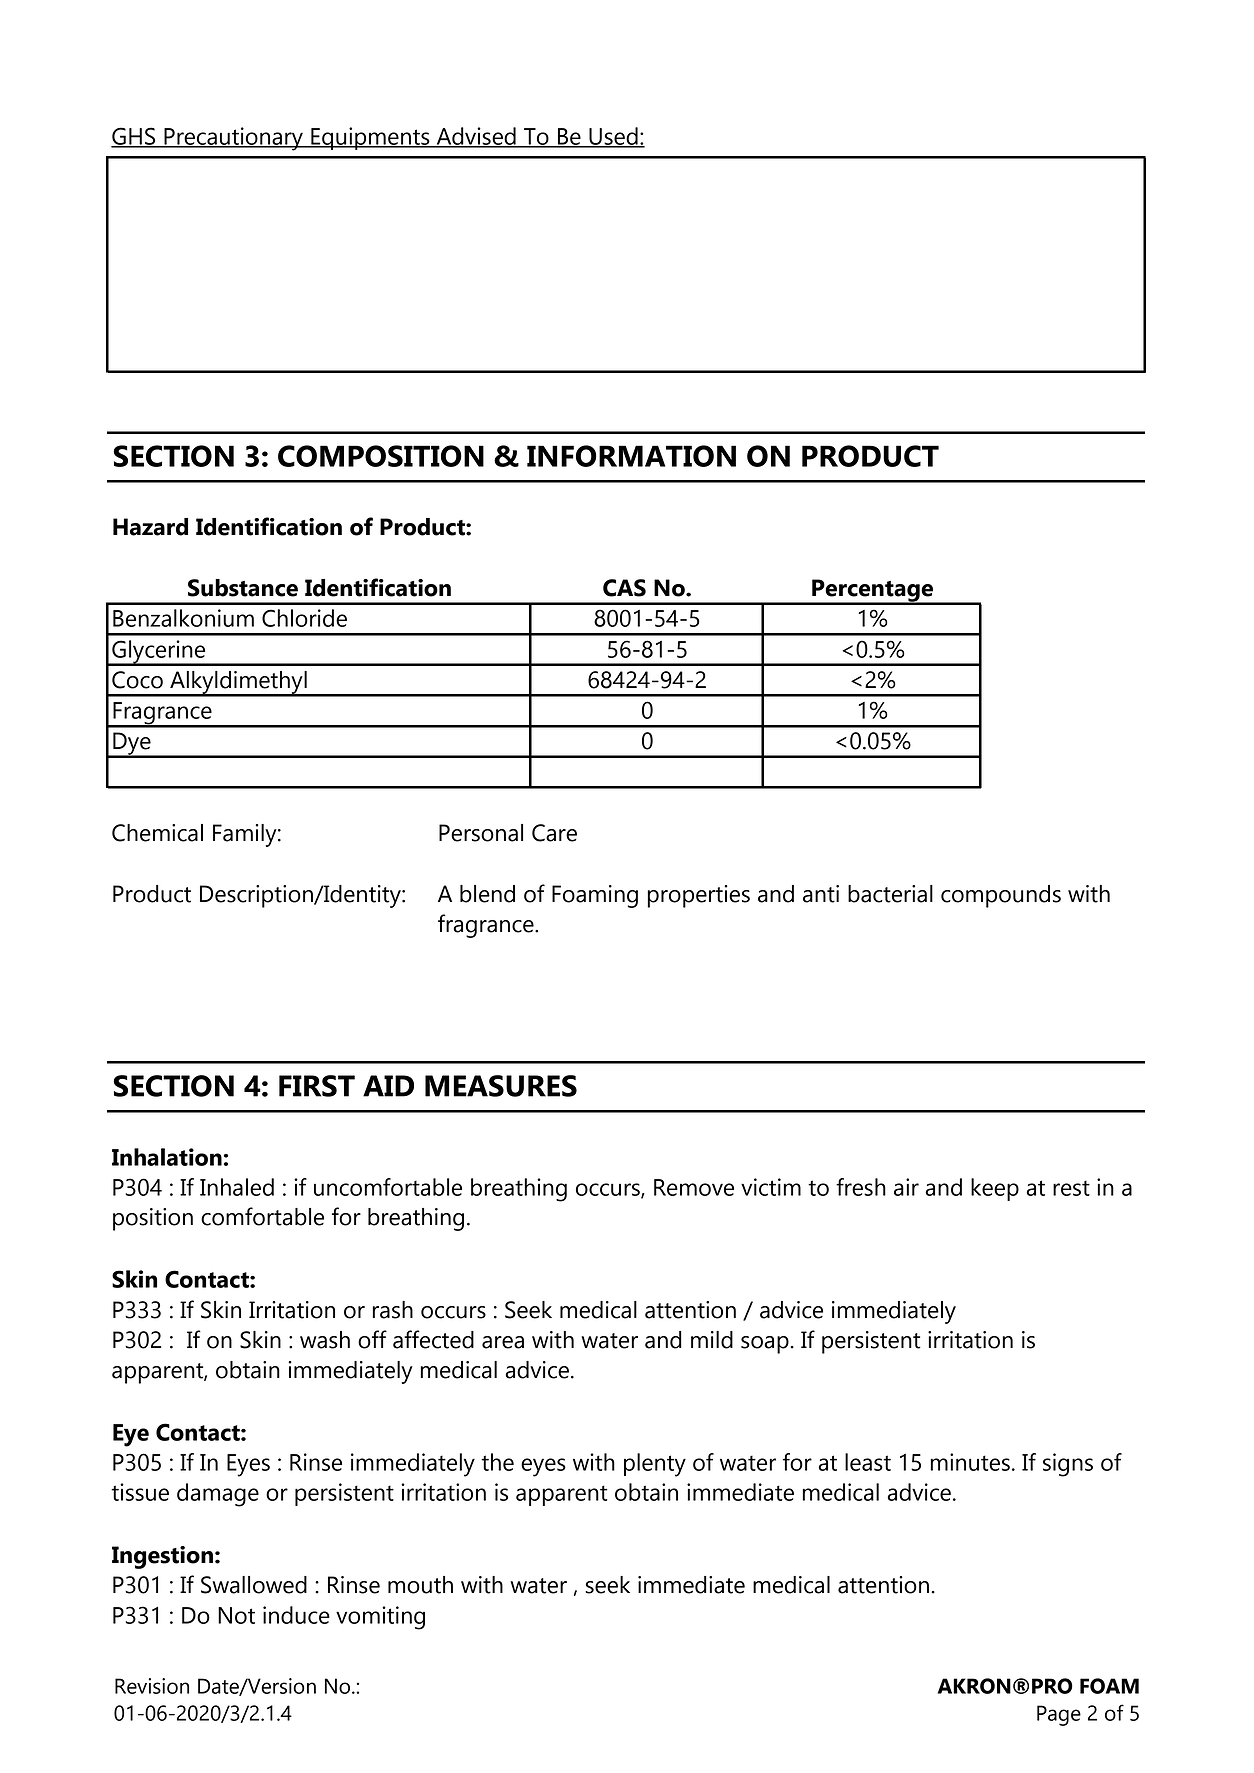  Describe the element at coordinates (631, 456) in the image. I see `INFORMATION` at that location.
